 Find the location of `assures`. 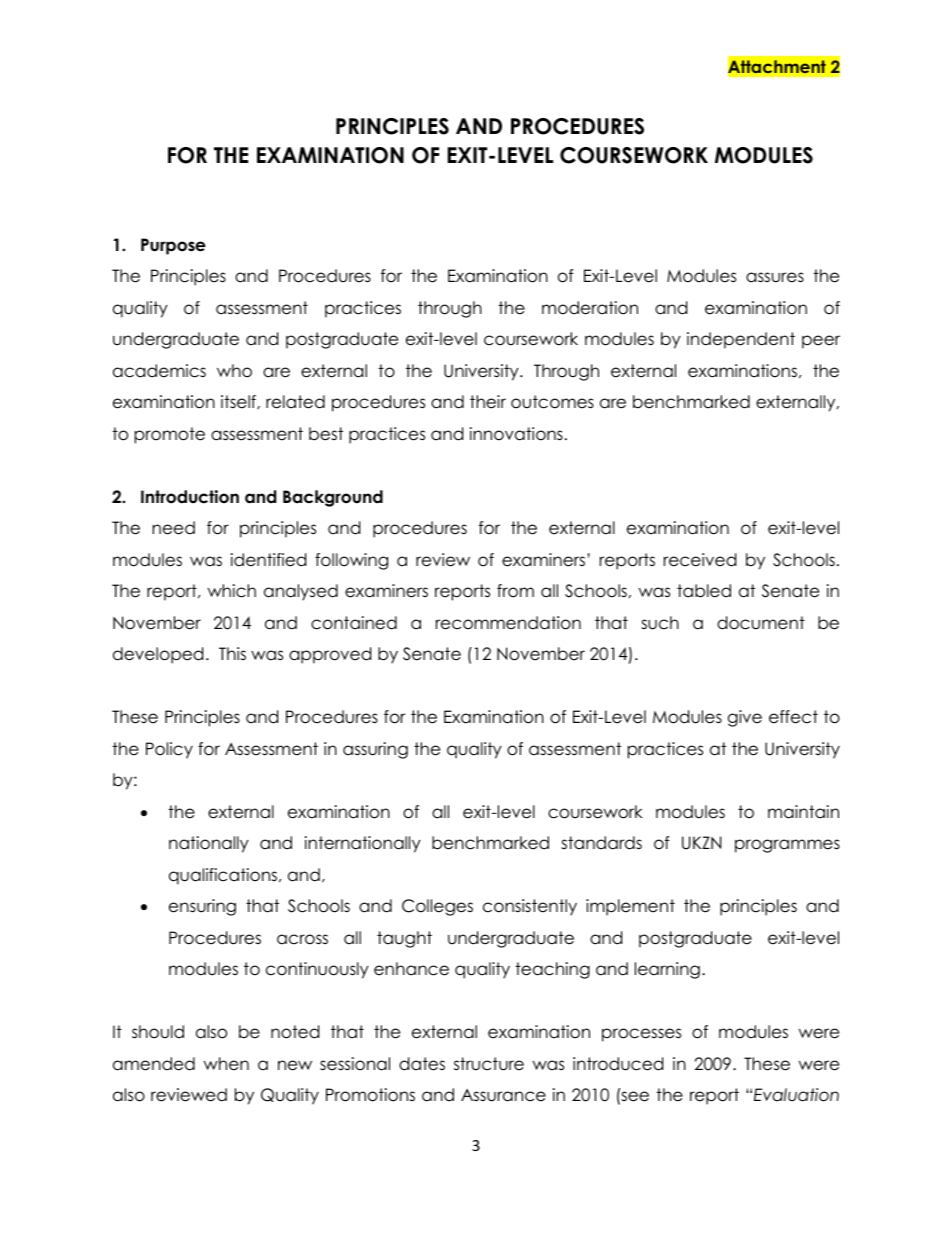

assures is located at coordinates (775, 277).
